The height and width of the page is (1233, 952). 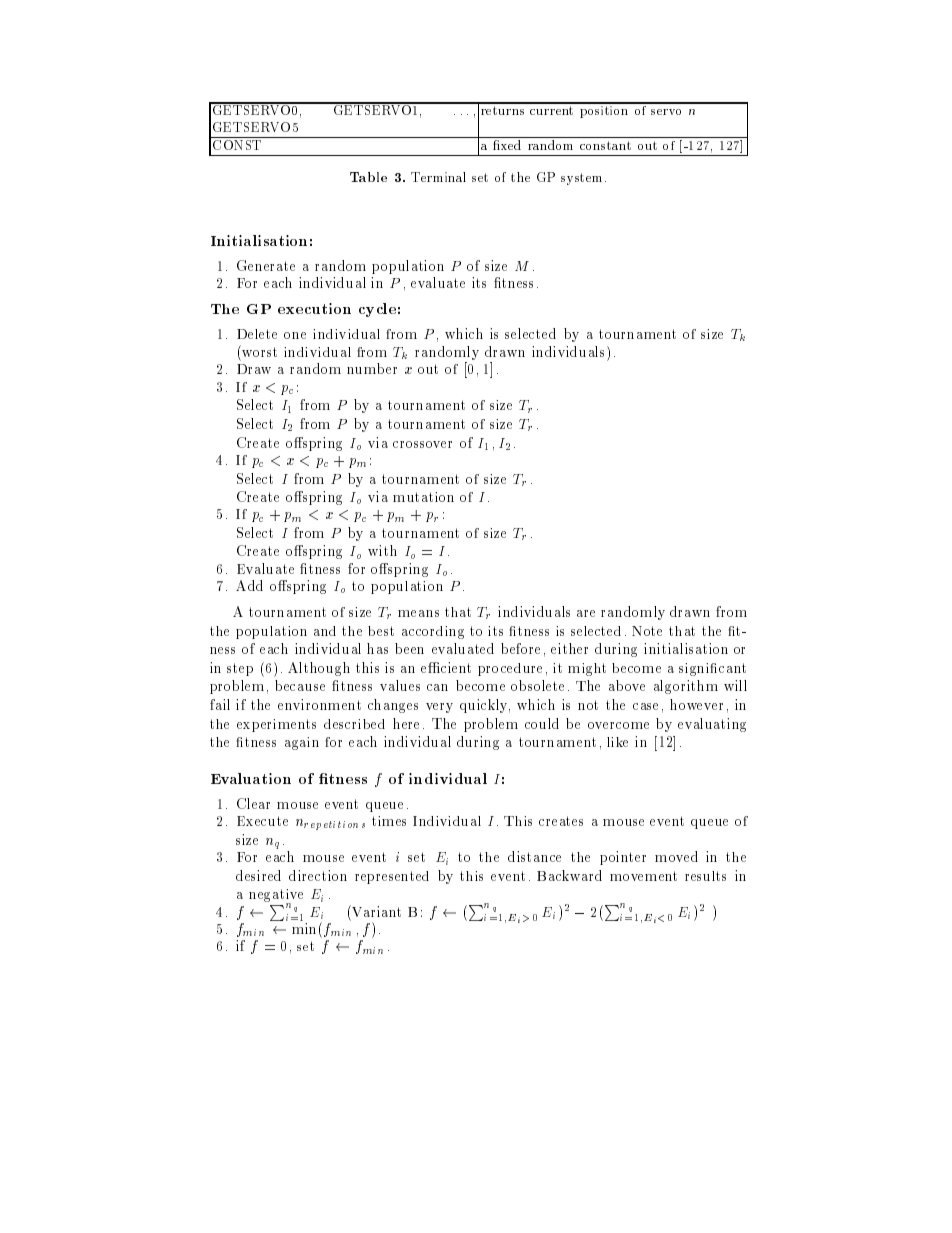 I want to click on distance, so click(x=534, y=856).
